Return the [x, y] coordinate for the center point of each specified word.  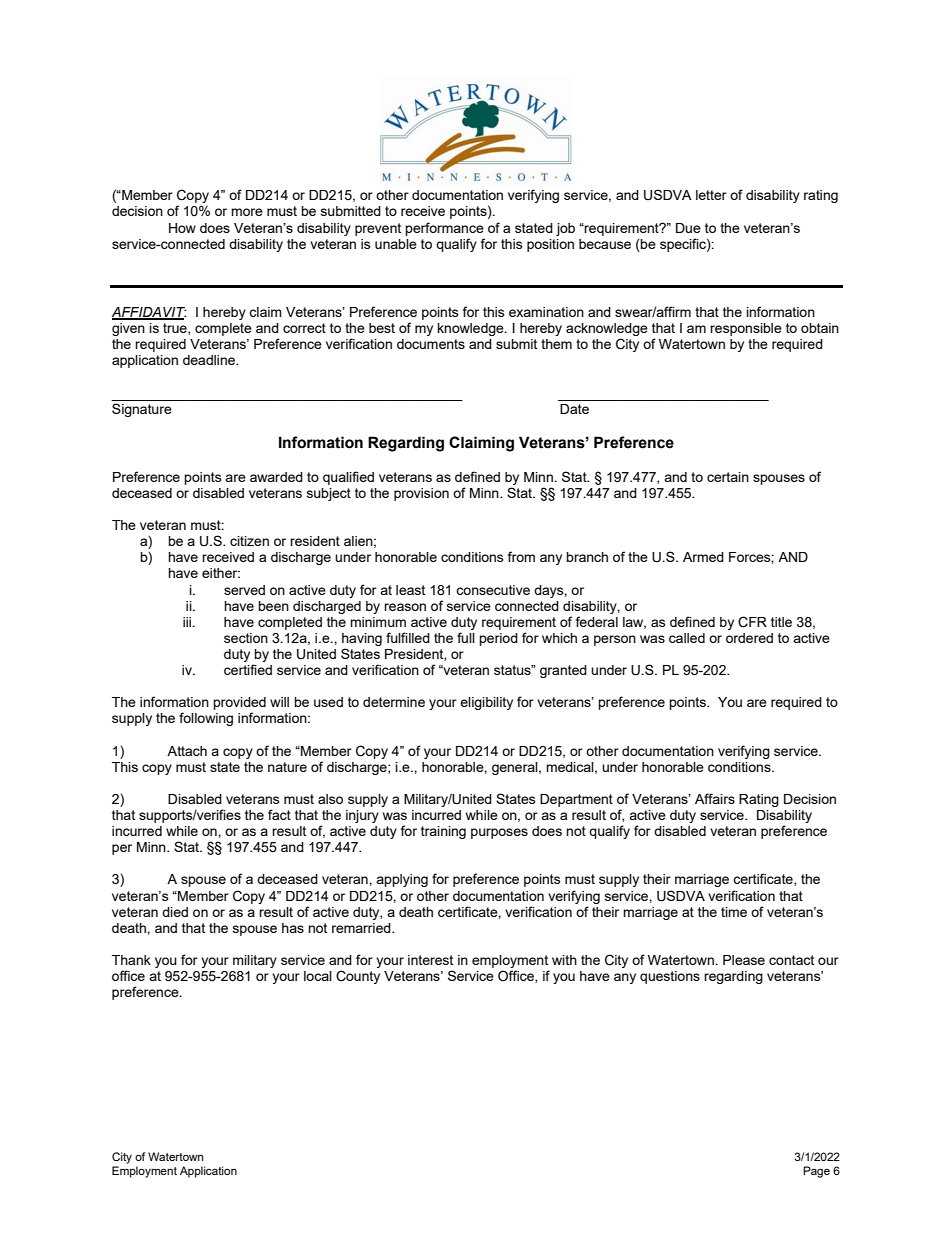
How [182, 228]
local [318, 976]
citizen [249, 541]
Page [816, 1172]
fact [279, 814]
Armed [703, 557]
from [521, 556]
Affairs [715, 798]
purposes [499, 833]
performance [444, 229]
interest [430, 960]
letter [711, 195]
